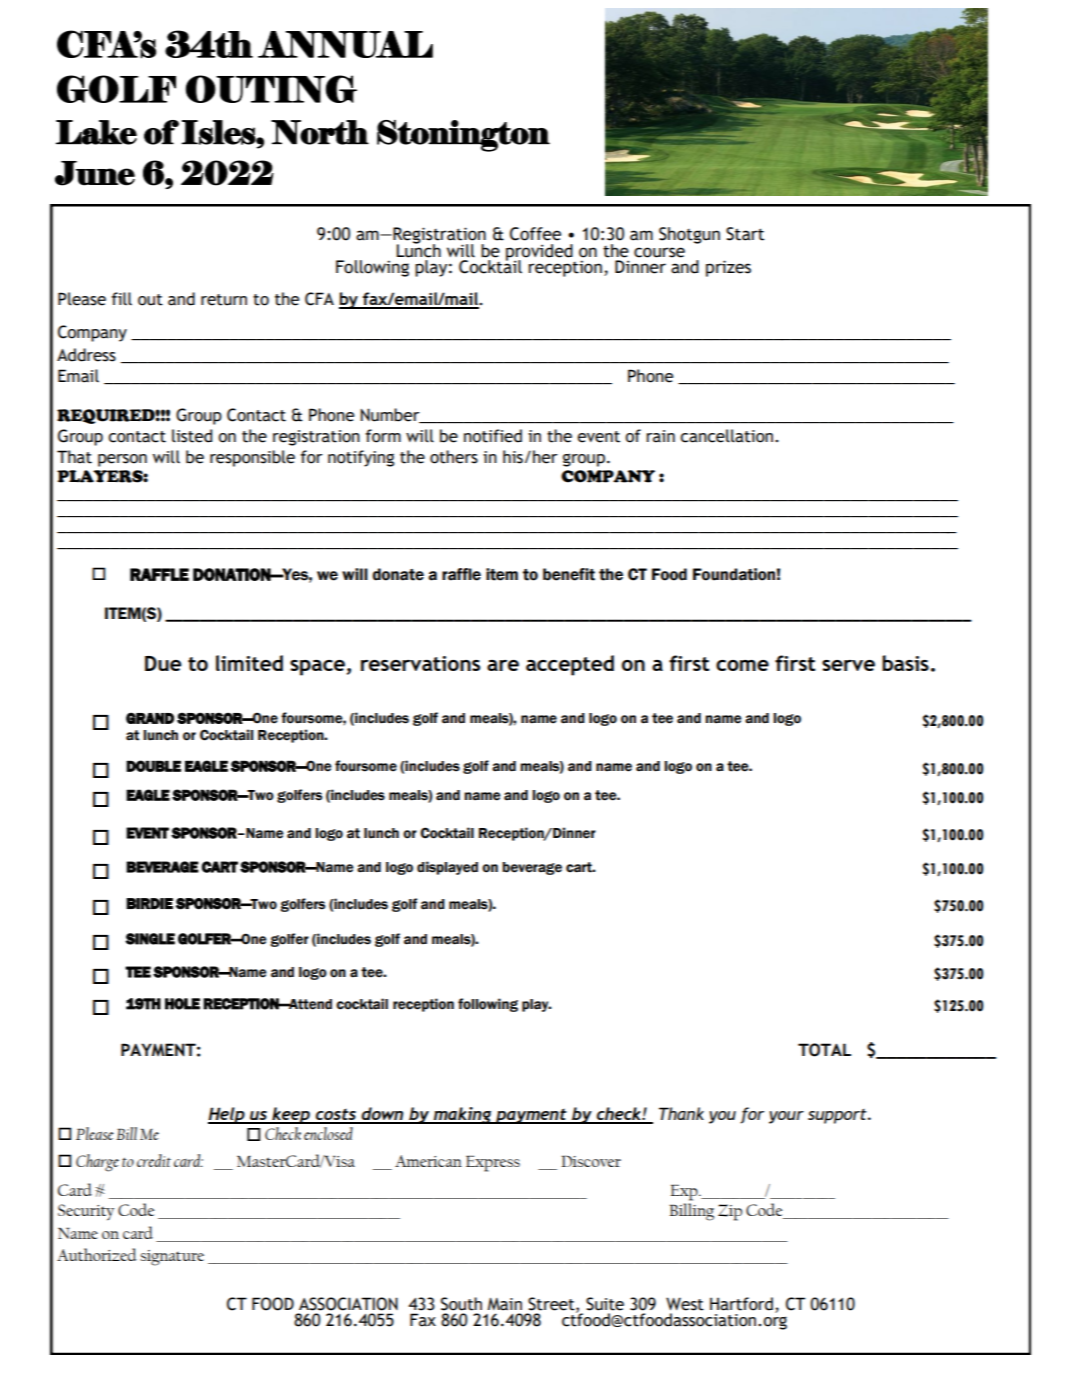  I want to click on notified, so click(493, 436).
